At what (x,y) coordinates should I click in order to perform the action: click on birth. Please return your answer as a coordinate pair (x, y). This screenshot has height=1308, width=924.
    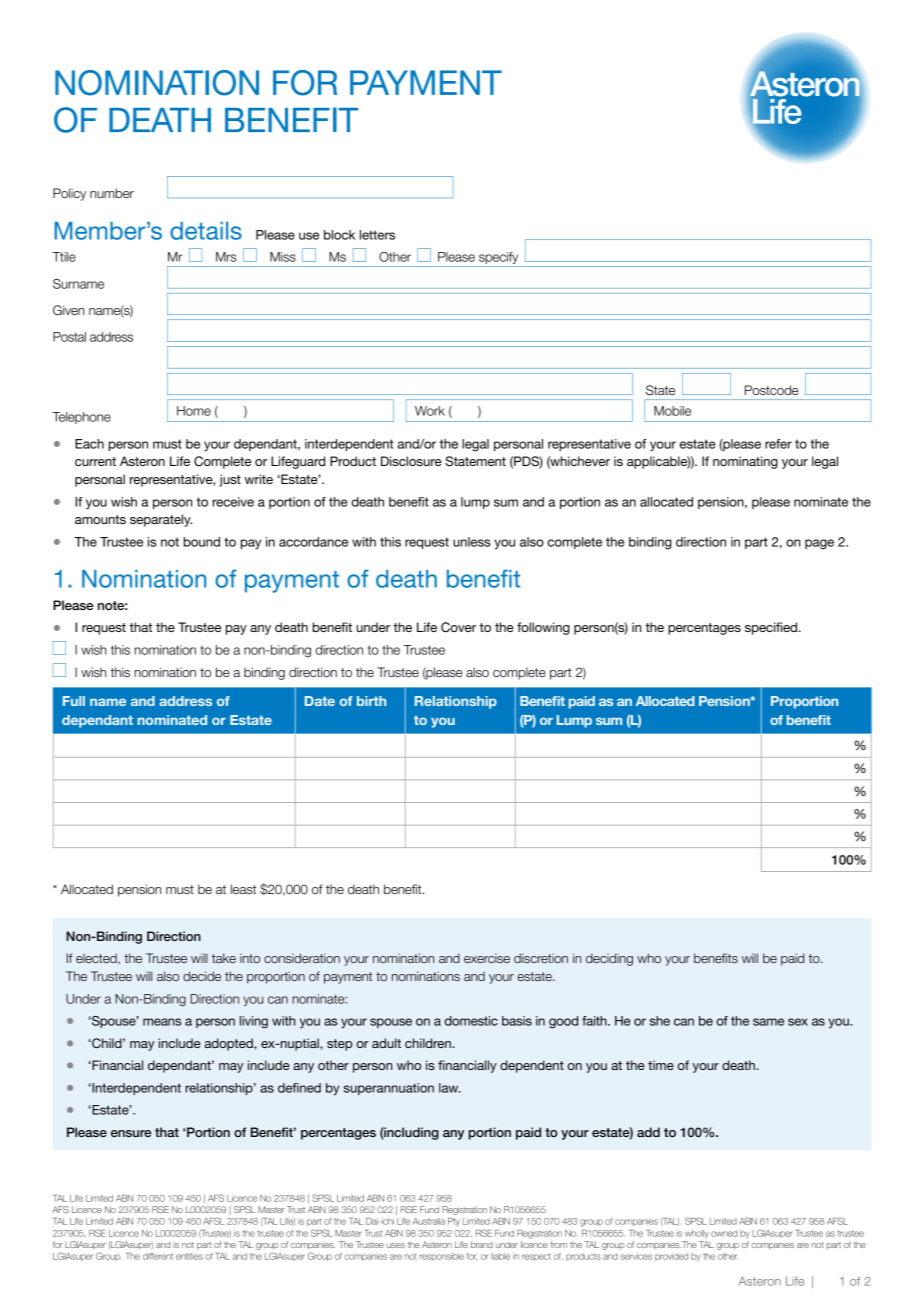
    Looking at the image, I should click on (371, 701).
